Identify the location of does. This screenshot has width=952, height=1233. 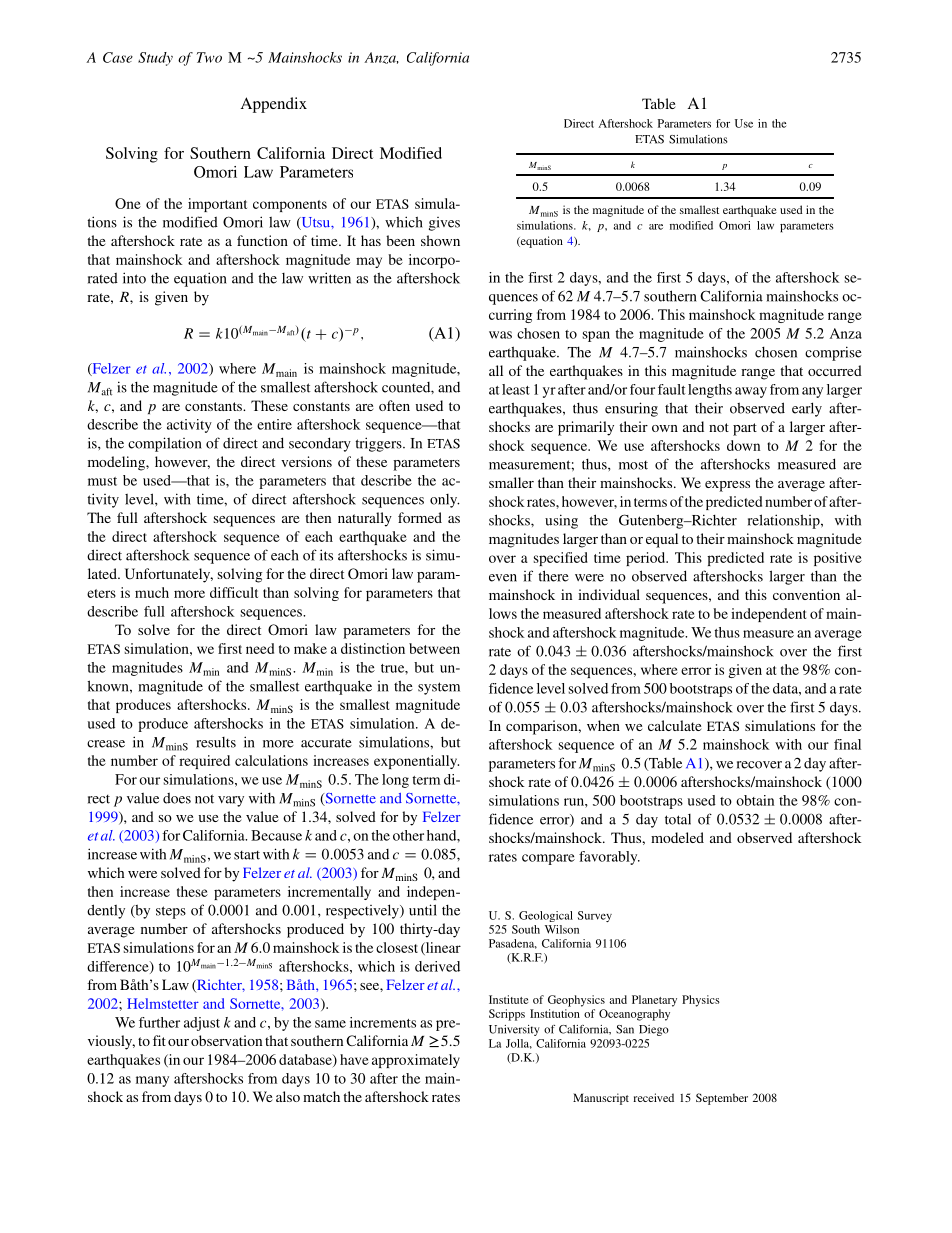
(177, 798).
